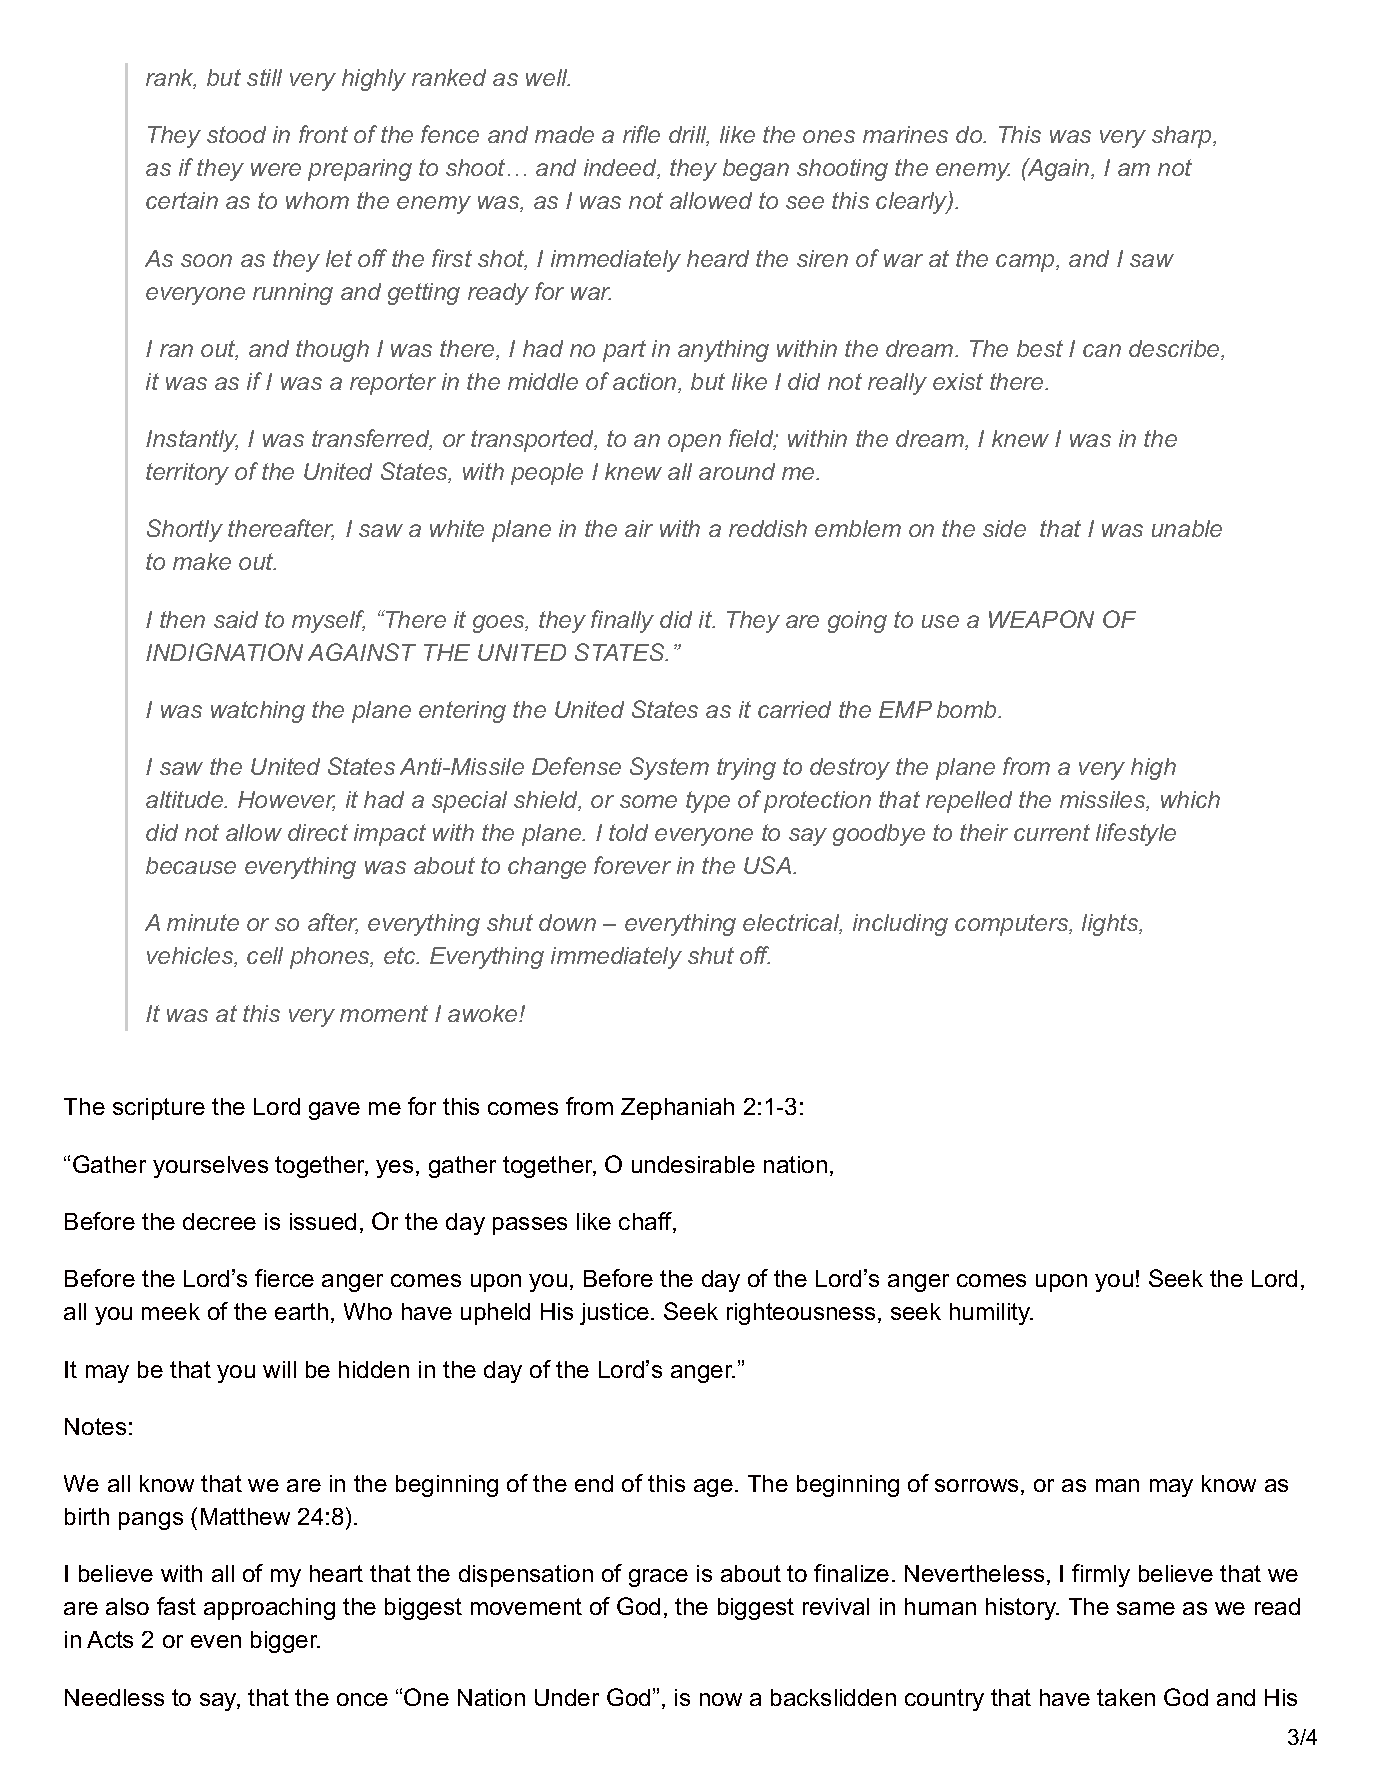 This screenshot has width=1383, height=1789. Describe the element at coordinates (639, 528) in the screenshot. I see `air` at that location.
